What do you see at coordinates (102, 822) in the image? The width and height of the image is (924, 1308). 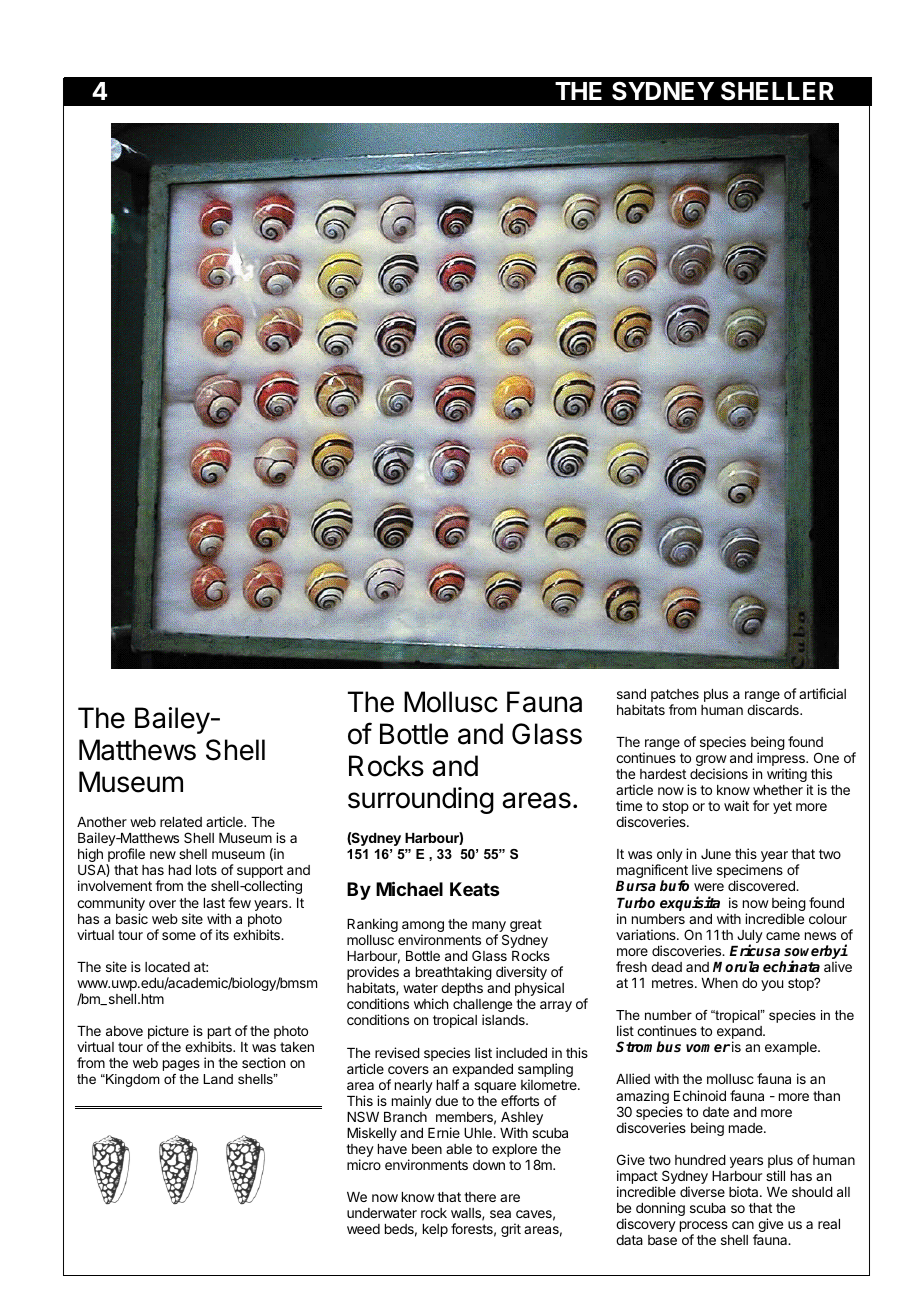 I see `Another` at bounding box center [102, 822].
